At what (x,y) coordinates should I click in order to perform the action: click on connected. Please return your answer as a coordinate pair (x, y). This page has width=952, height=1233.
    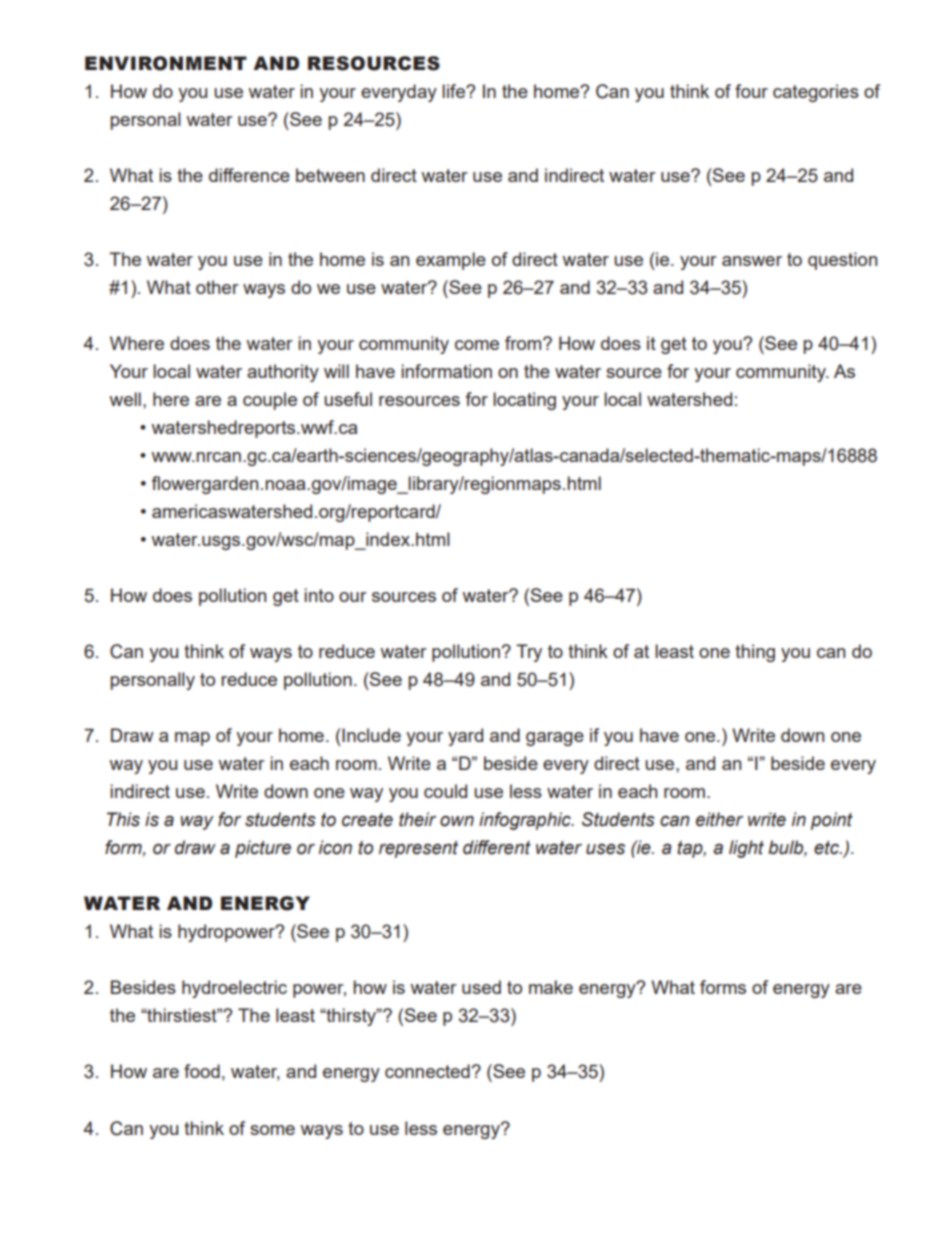
    Looking at the image, I should click on (427, 1071).
